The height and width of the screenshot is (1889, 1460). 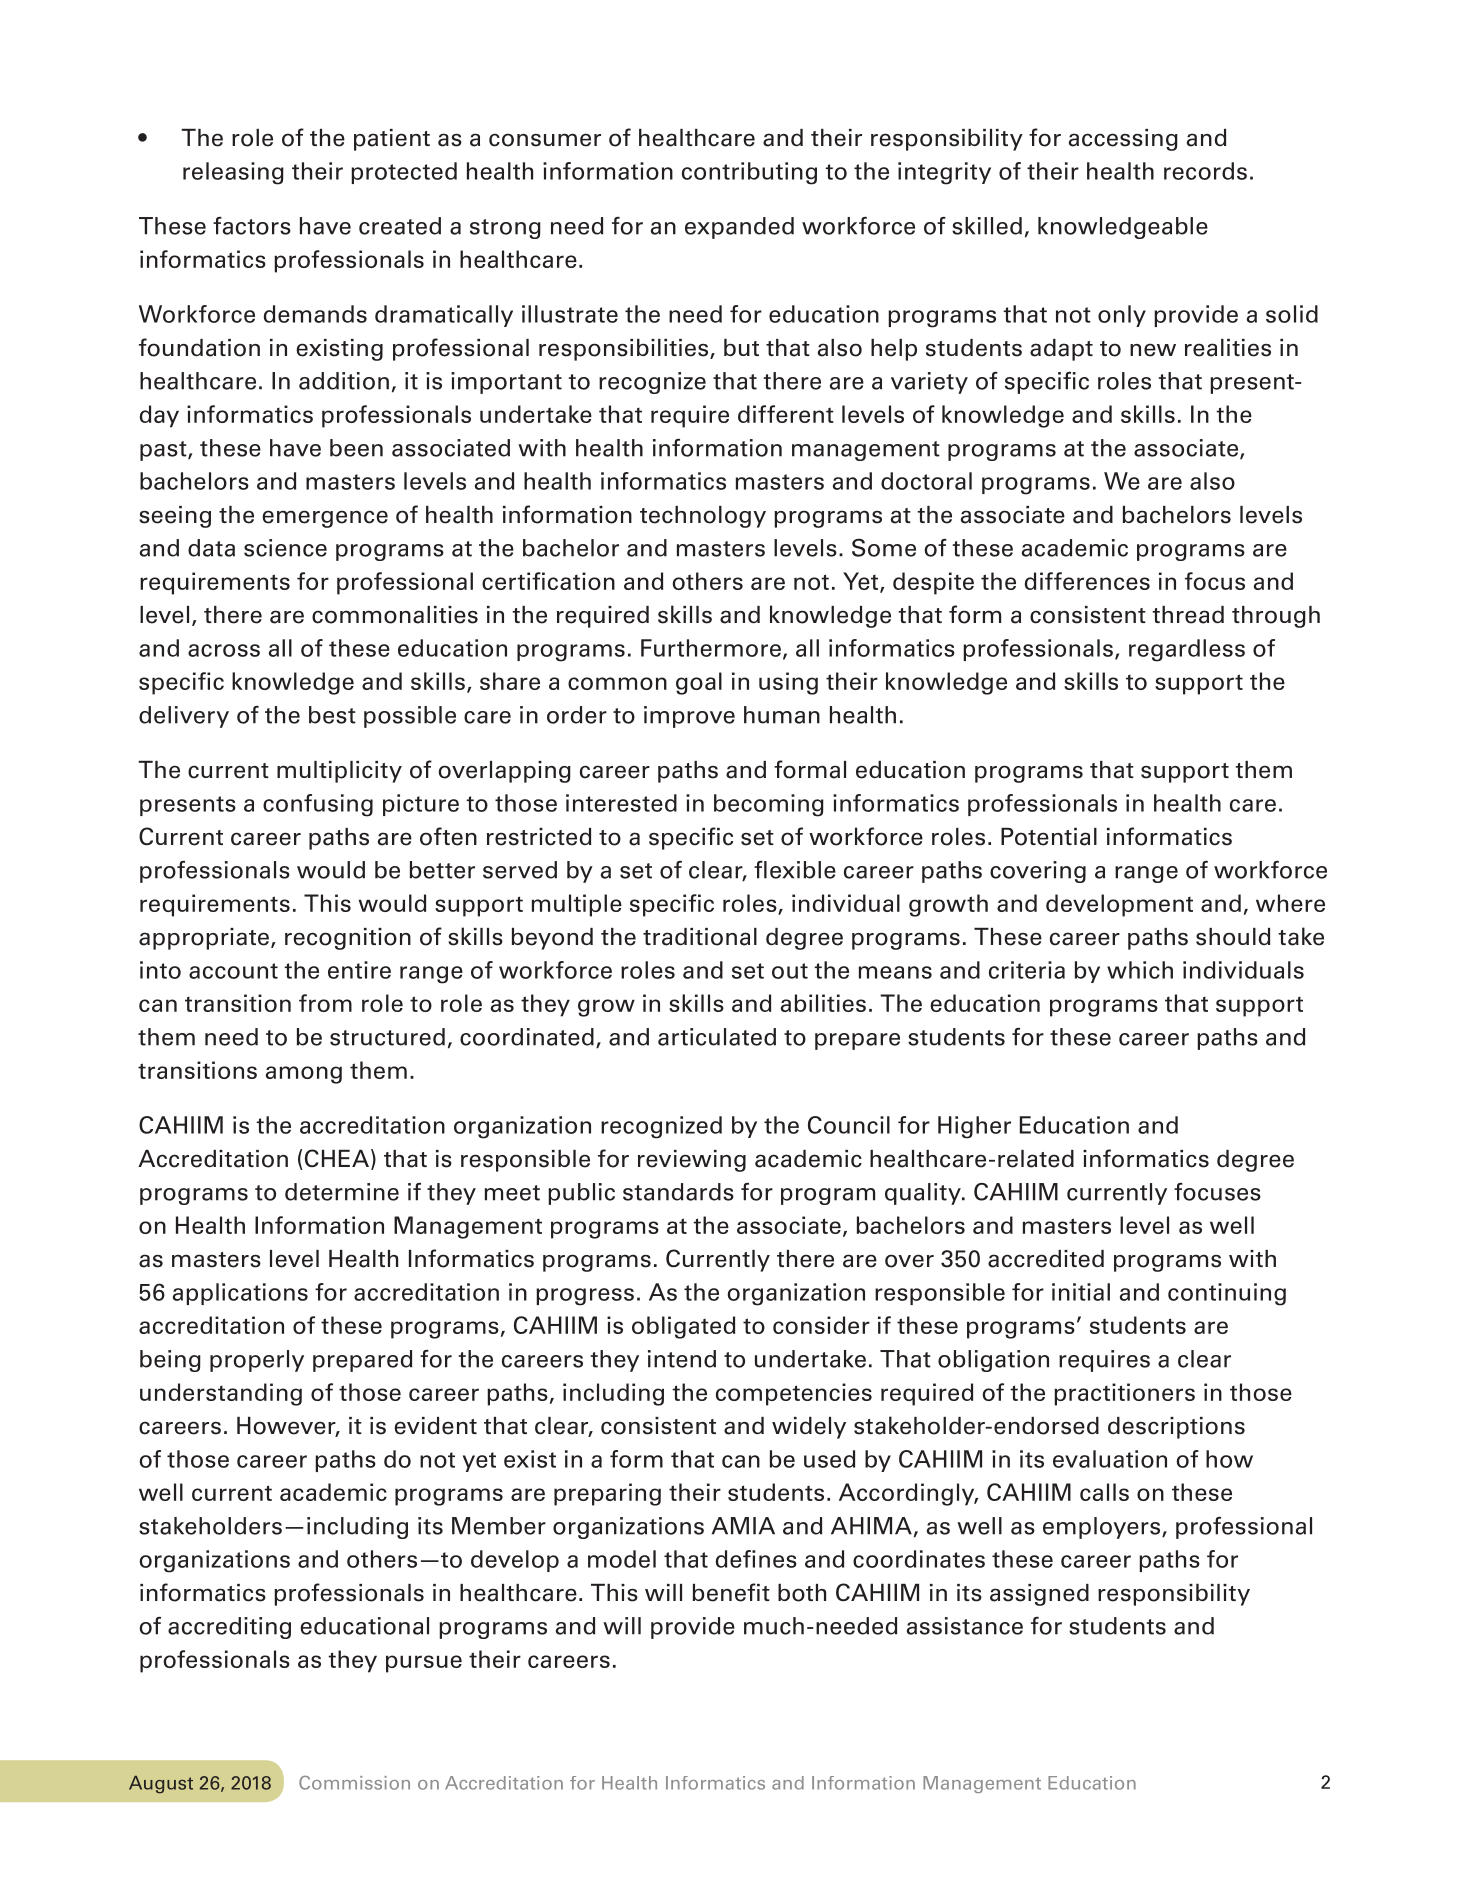 What do you see at coordinates (731, 1592) in the screenshot?
I see `benefit` at bounding box center [731, 1592].
